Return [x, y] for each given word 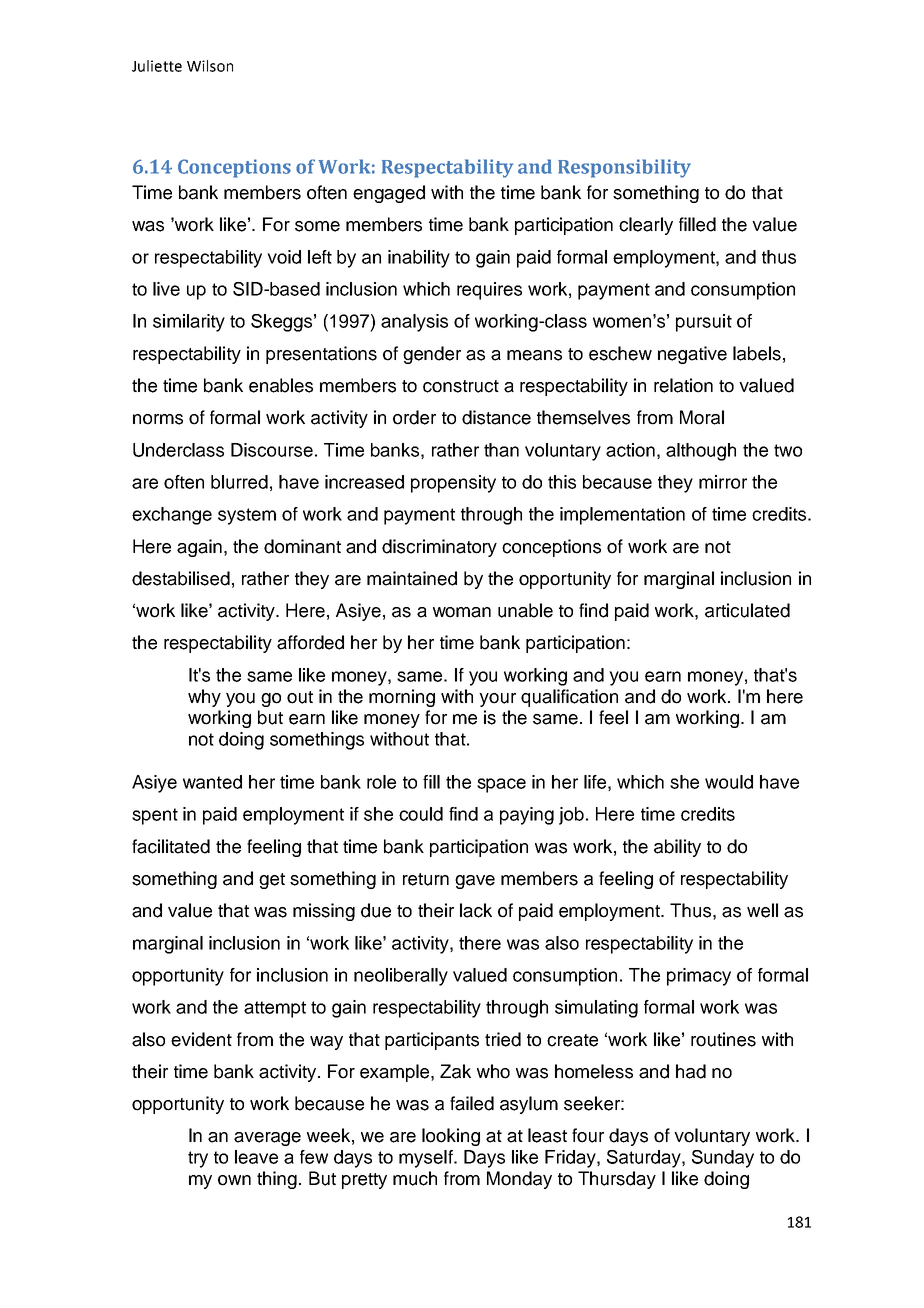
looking [451, 1137]
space [501, 785]
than [501, 450]
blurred [239, 482]
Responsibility [624, 168]
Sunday [723, 1159]
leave [256, 1157]
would [729, 782]
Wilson [210, 66]
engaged [389, 194]
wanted [212, 782]
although [701, 452]
